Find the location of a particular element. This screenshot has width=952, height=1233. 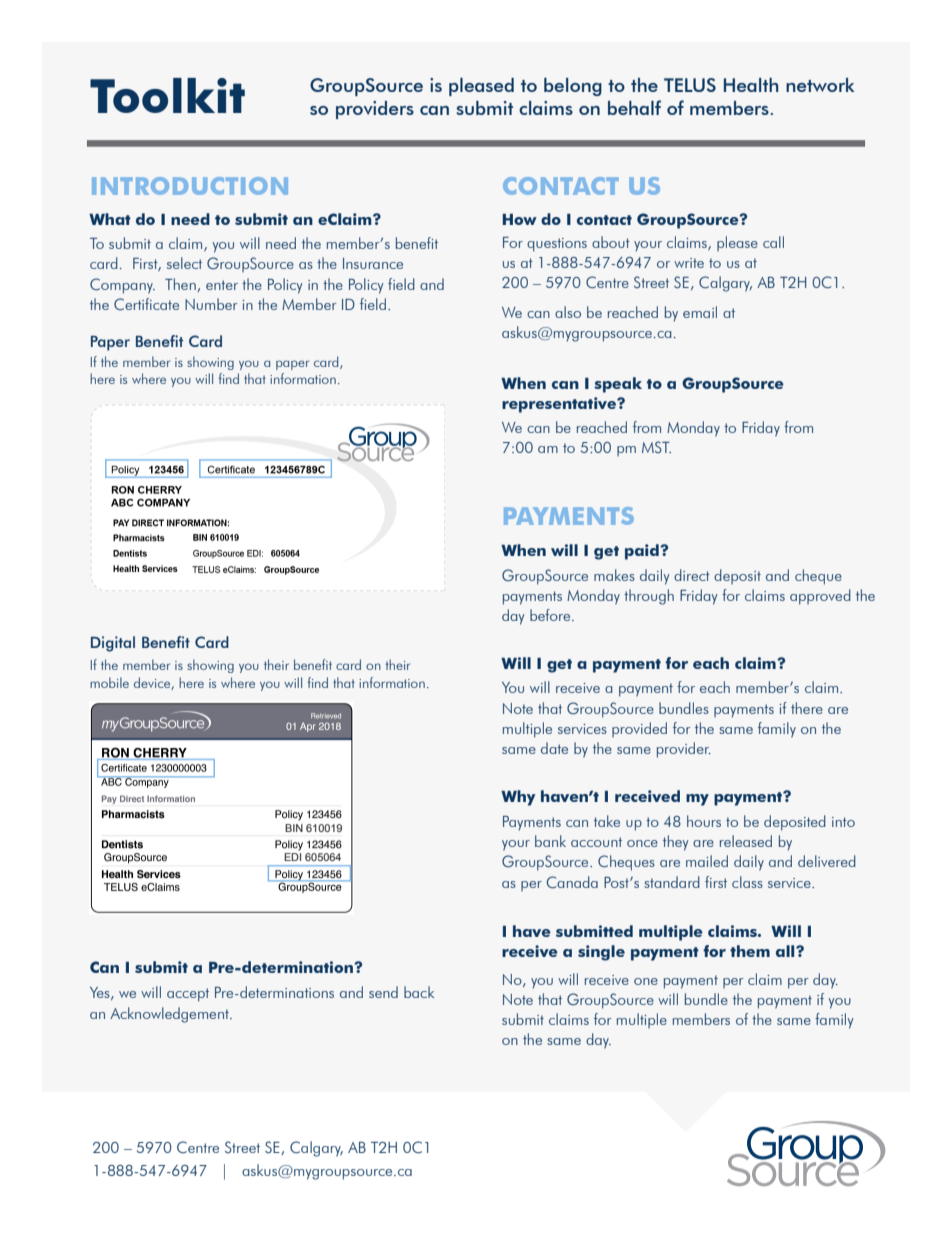

mobile is located at coordinates (109, 682).
